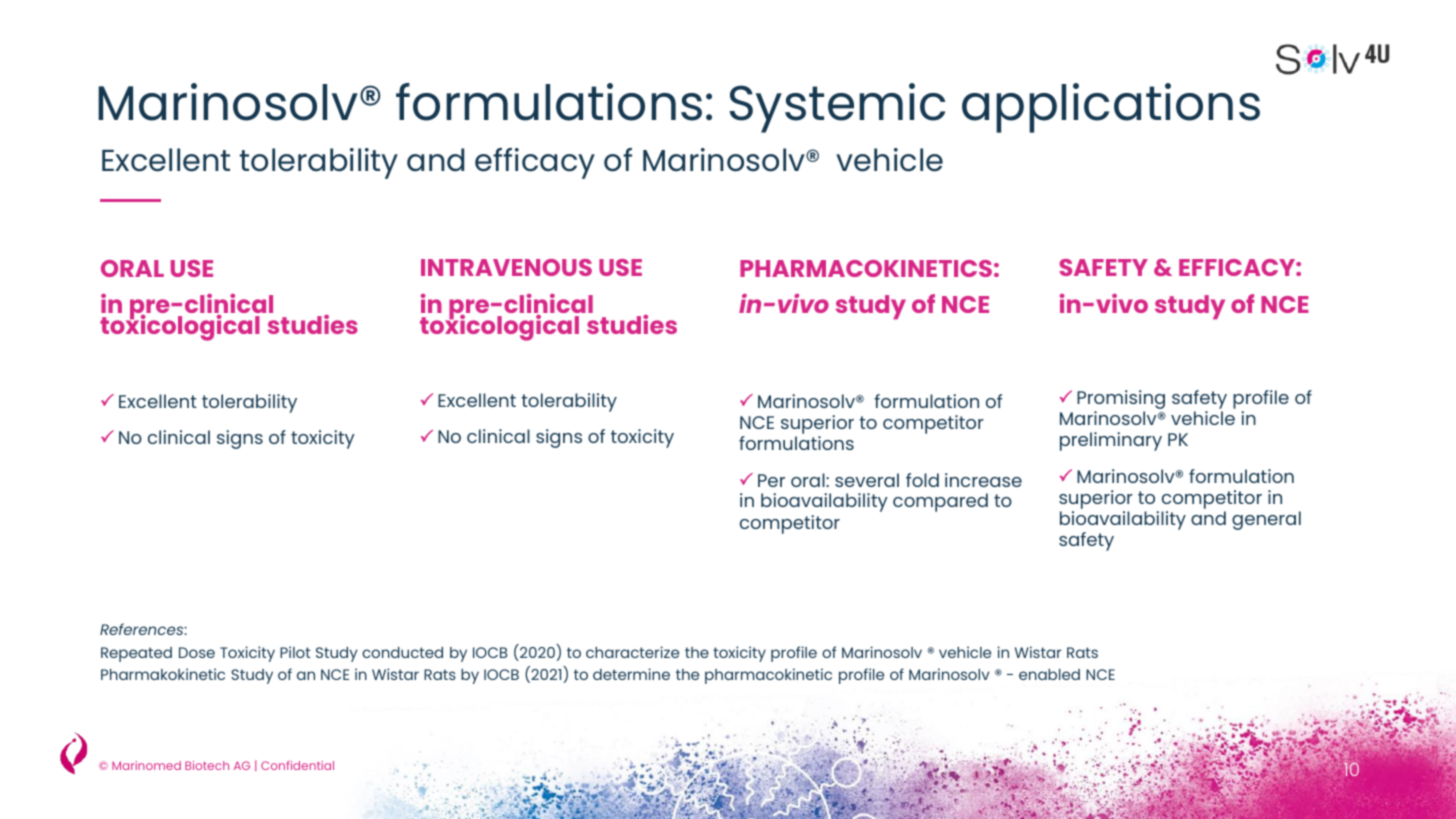 Image resolution: width=1456 pixels, height=819 pixels. I want to click on preliminary, so click(1111, 441).
